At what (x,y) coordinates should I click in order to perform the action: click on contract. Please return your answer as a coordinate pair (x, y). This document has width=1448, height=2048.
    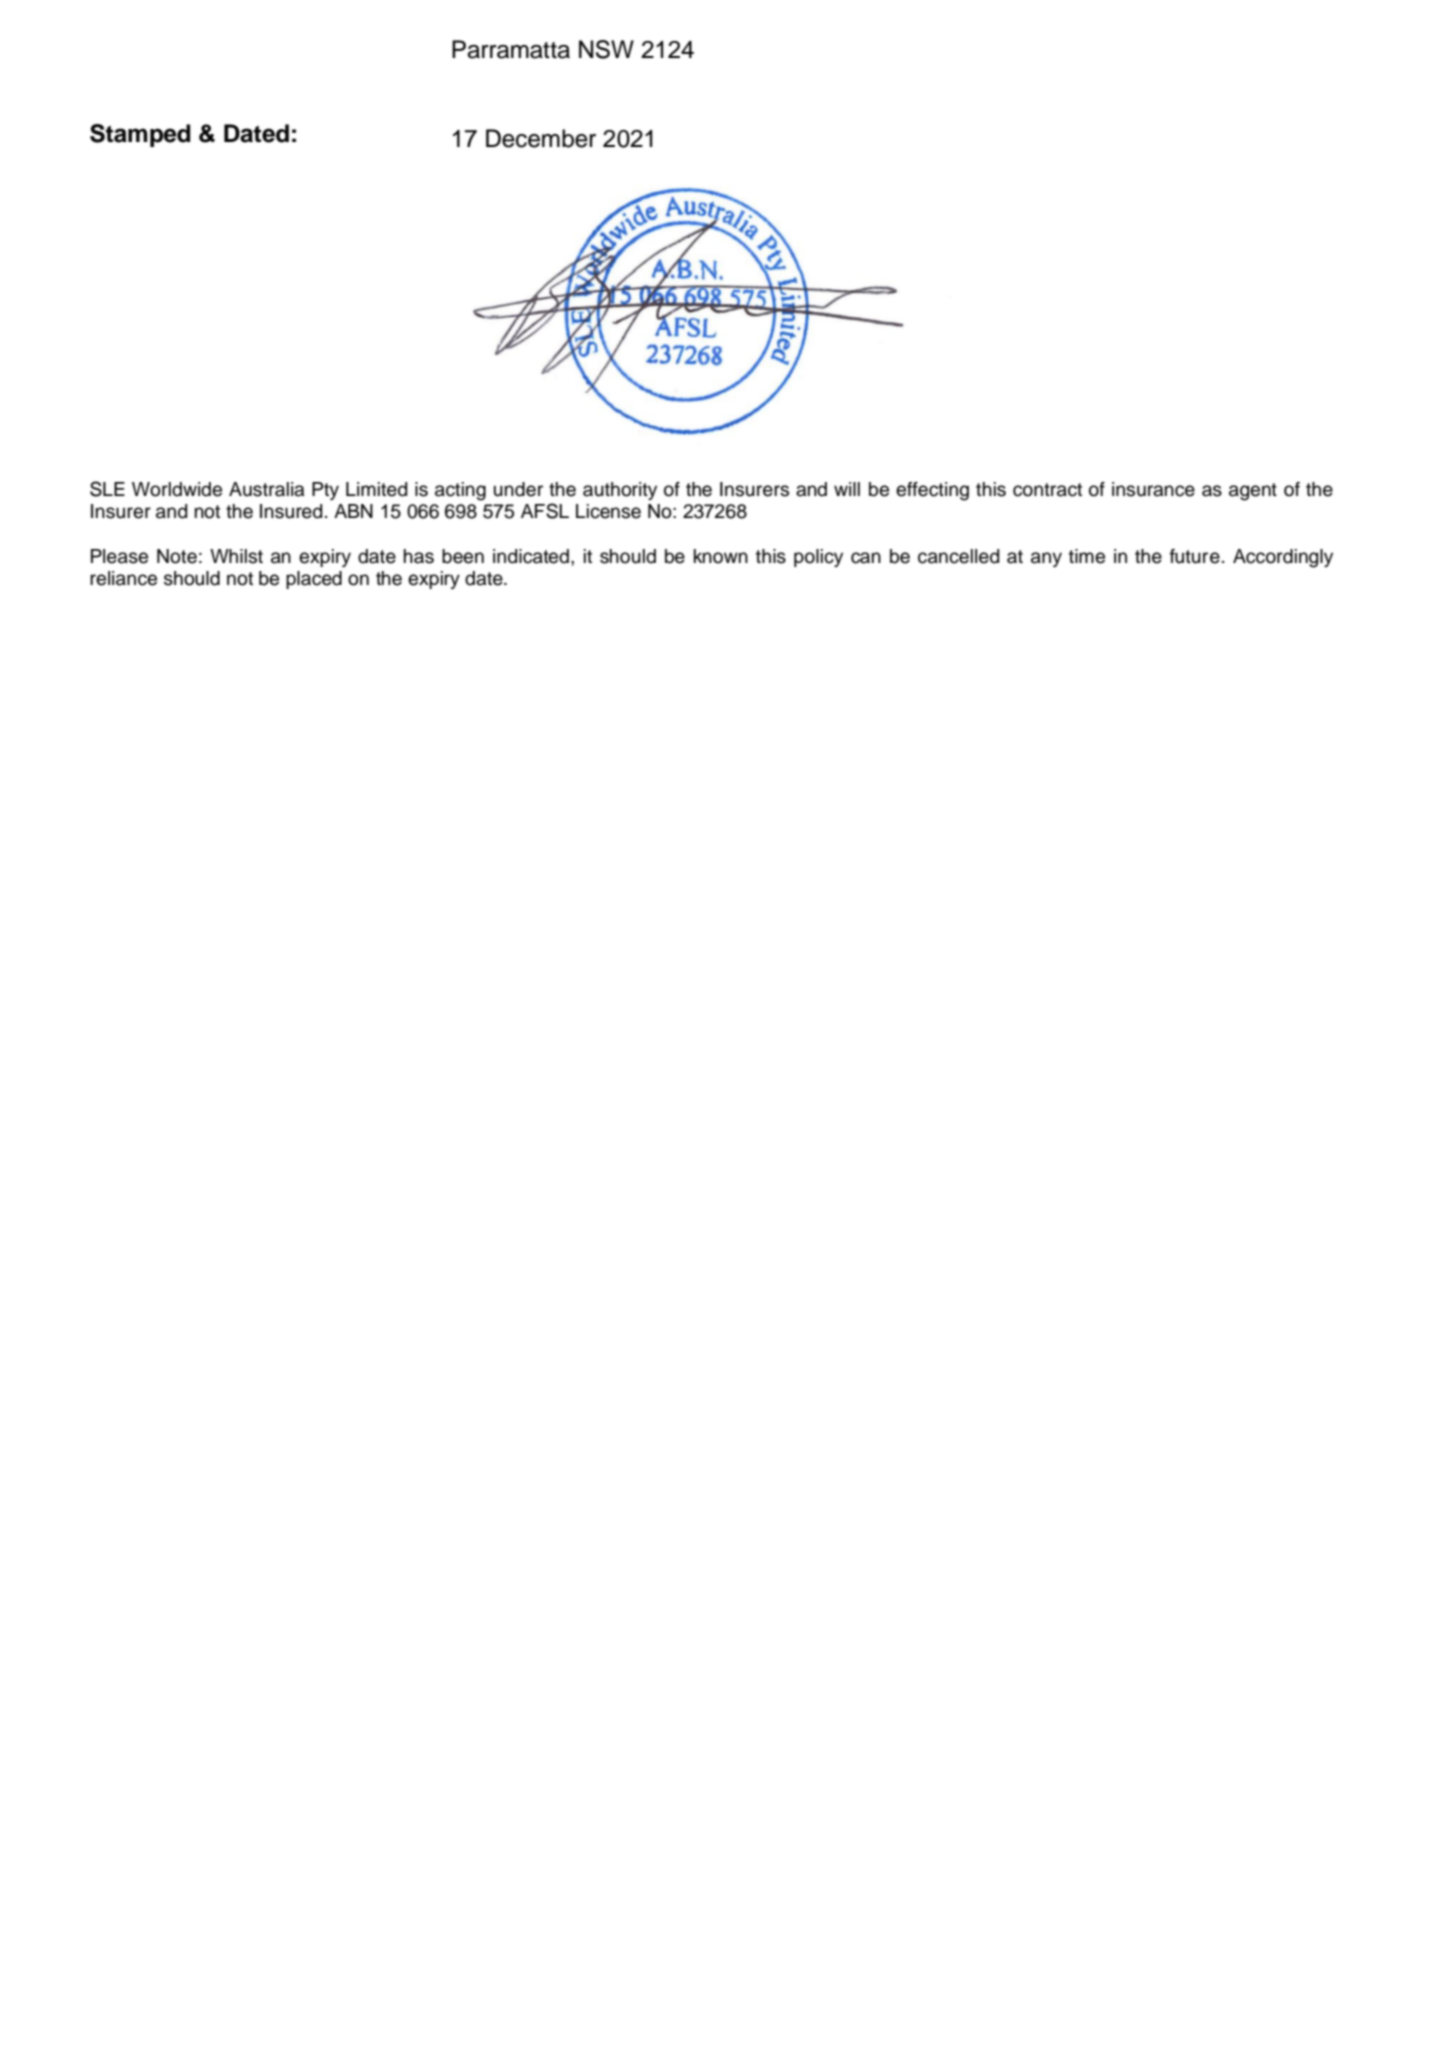
    Looking at the image, I should click on (1047, 490).
